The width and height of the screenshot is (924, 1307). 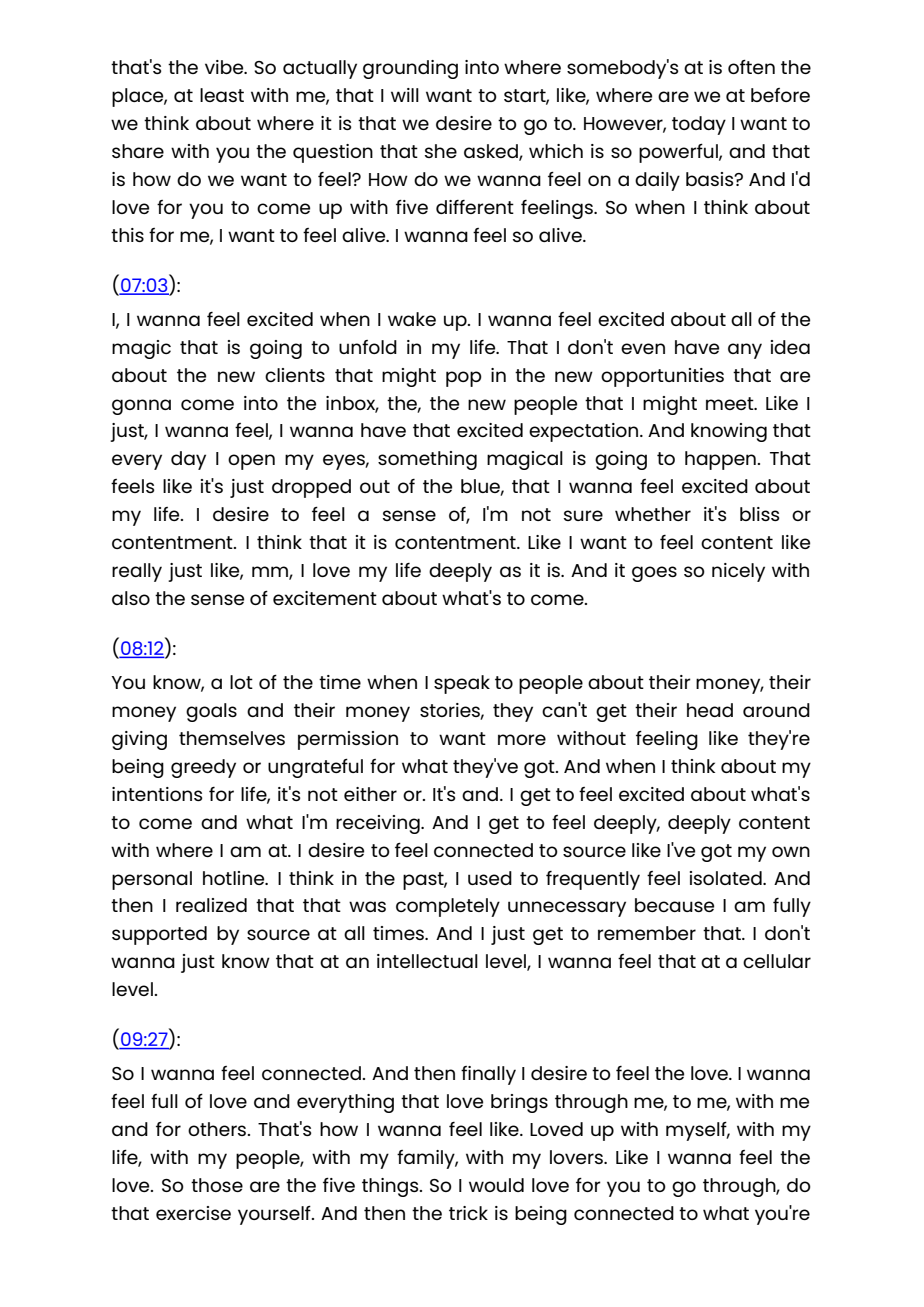 I want to click on those, so click(x=217, y=1185).
